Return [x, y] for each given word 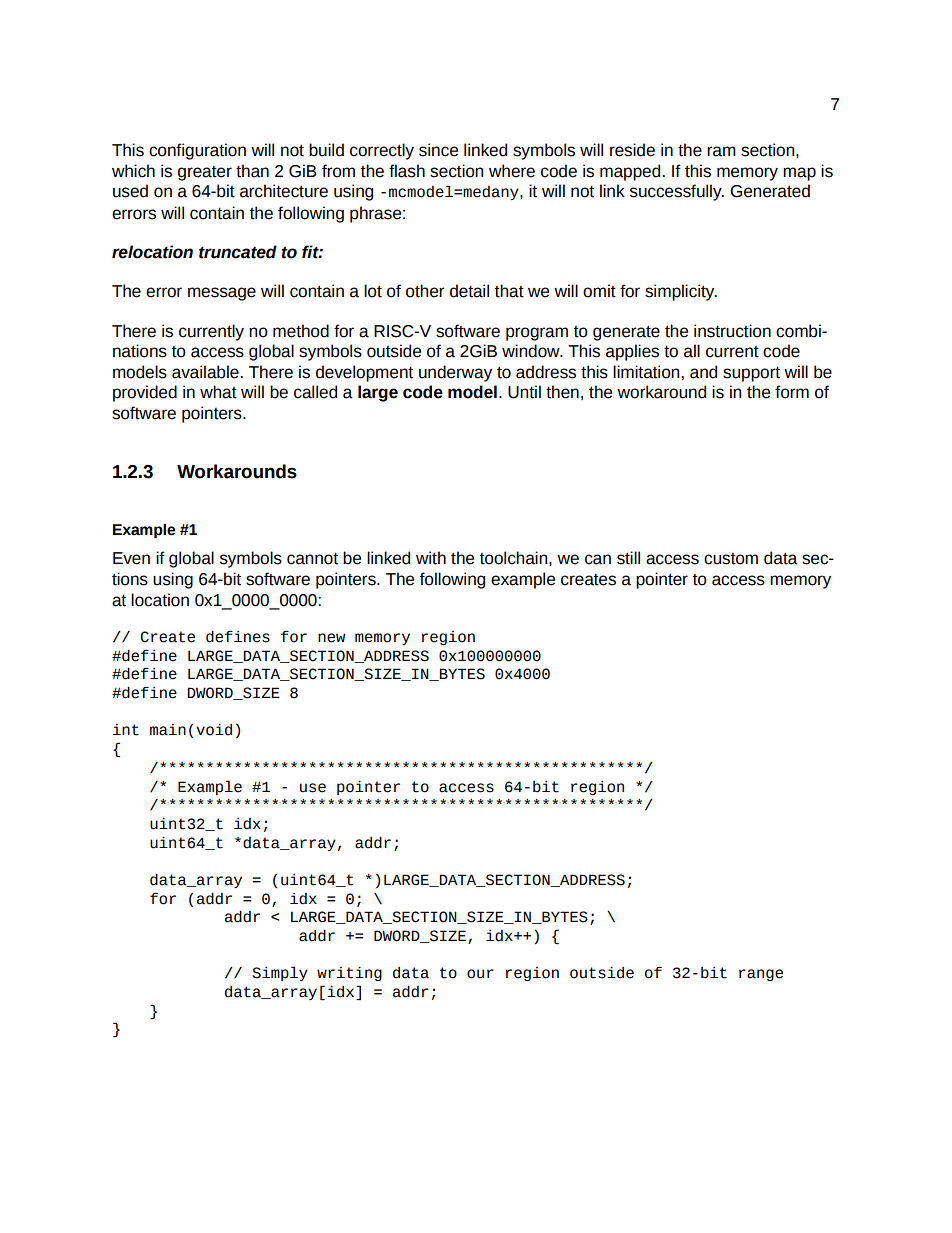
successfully [677, 192]
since [438, 150]
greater [205, 173]
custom [731, 559]
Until [524, 392]
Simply [280, 973]
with [431, 558]
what [218, 392]
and [703, 372]
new [331, 638]
